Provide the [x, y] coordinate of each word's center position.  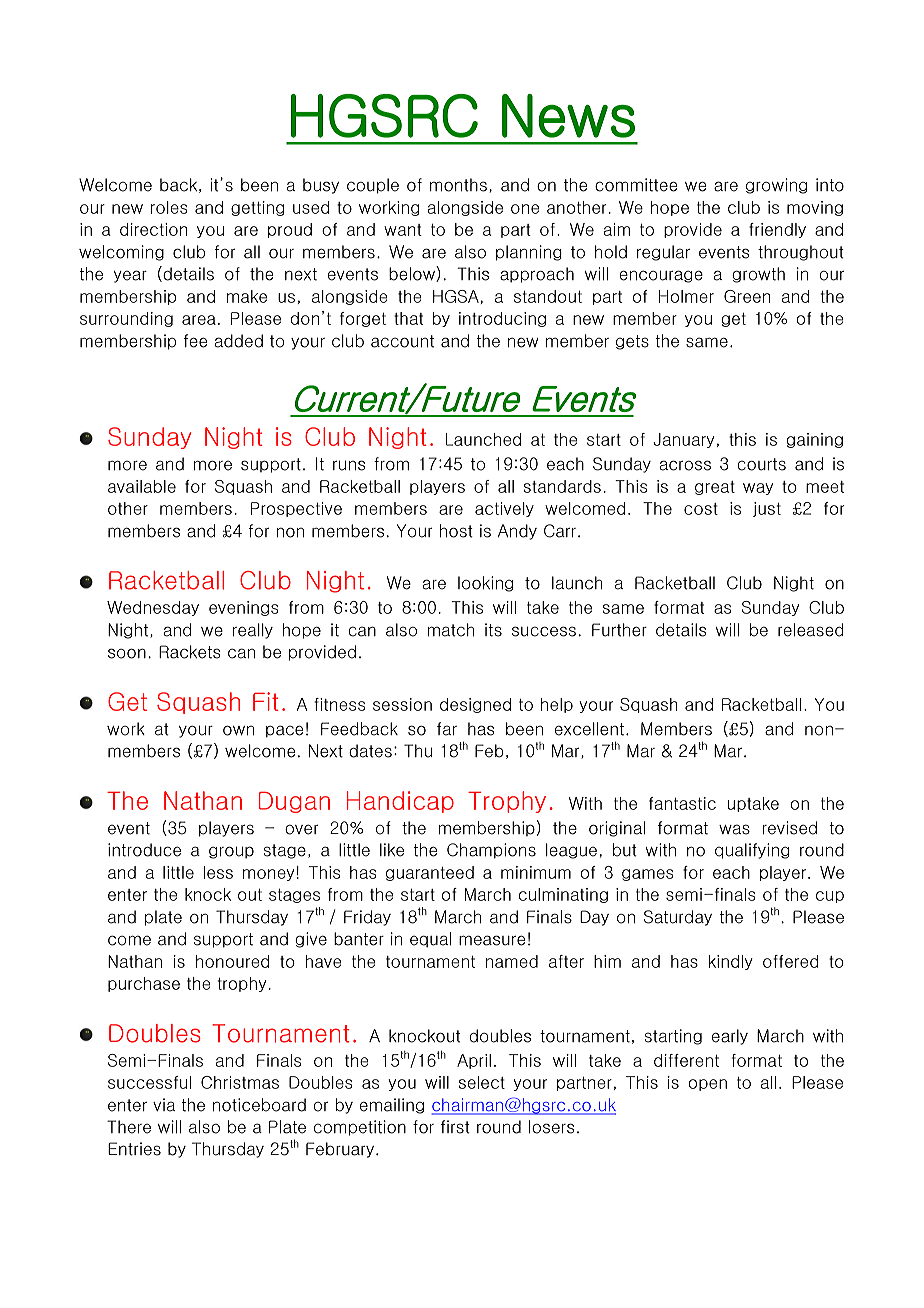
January [683, 440]
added [238, 341]
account [402, 341]
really [253, 631]
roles [169, 207]
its [493, 630]
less [218, 872]
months [458, 185]
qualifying [752, 851]
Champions [491, 851]
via [164, 1105]
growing [776, 186]
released [811, 630]
